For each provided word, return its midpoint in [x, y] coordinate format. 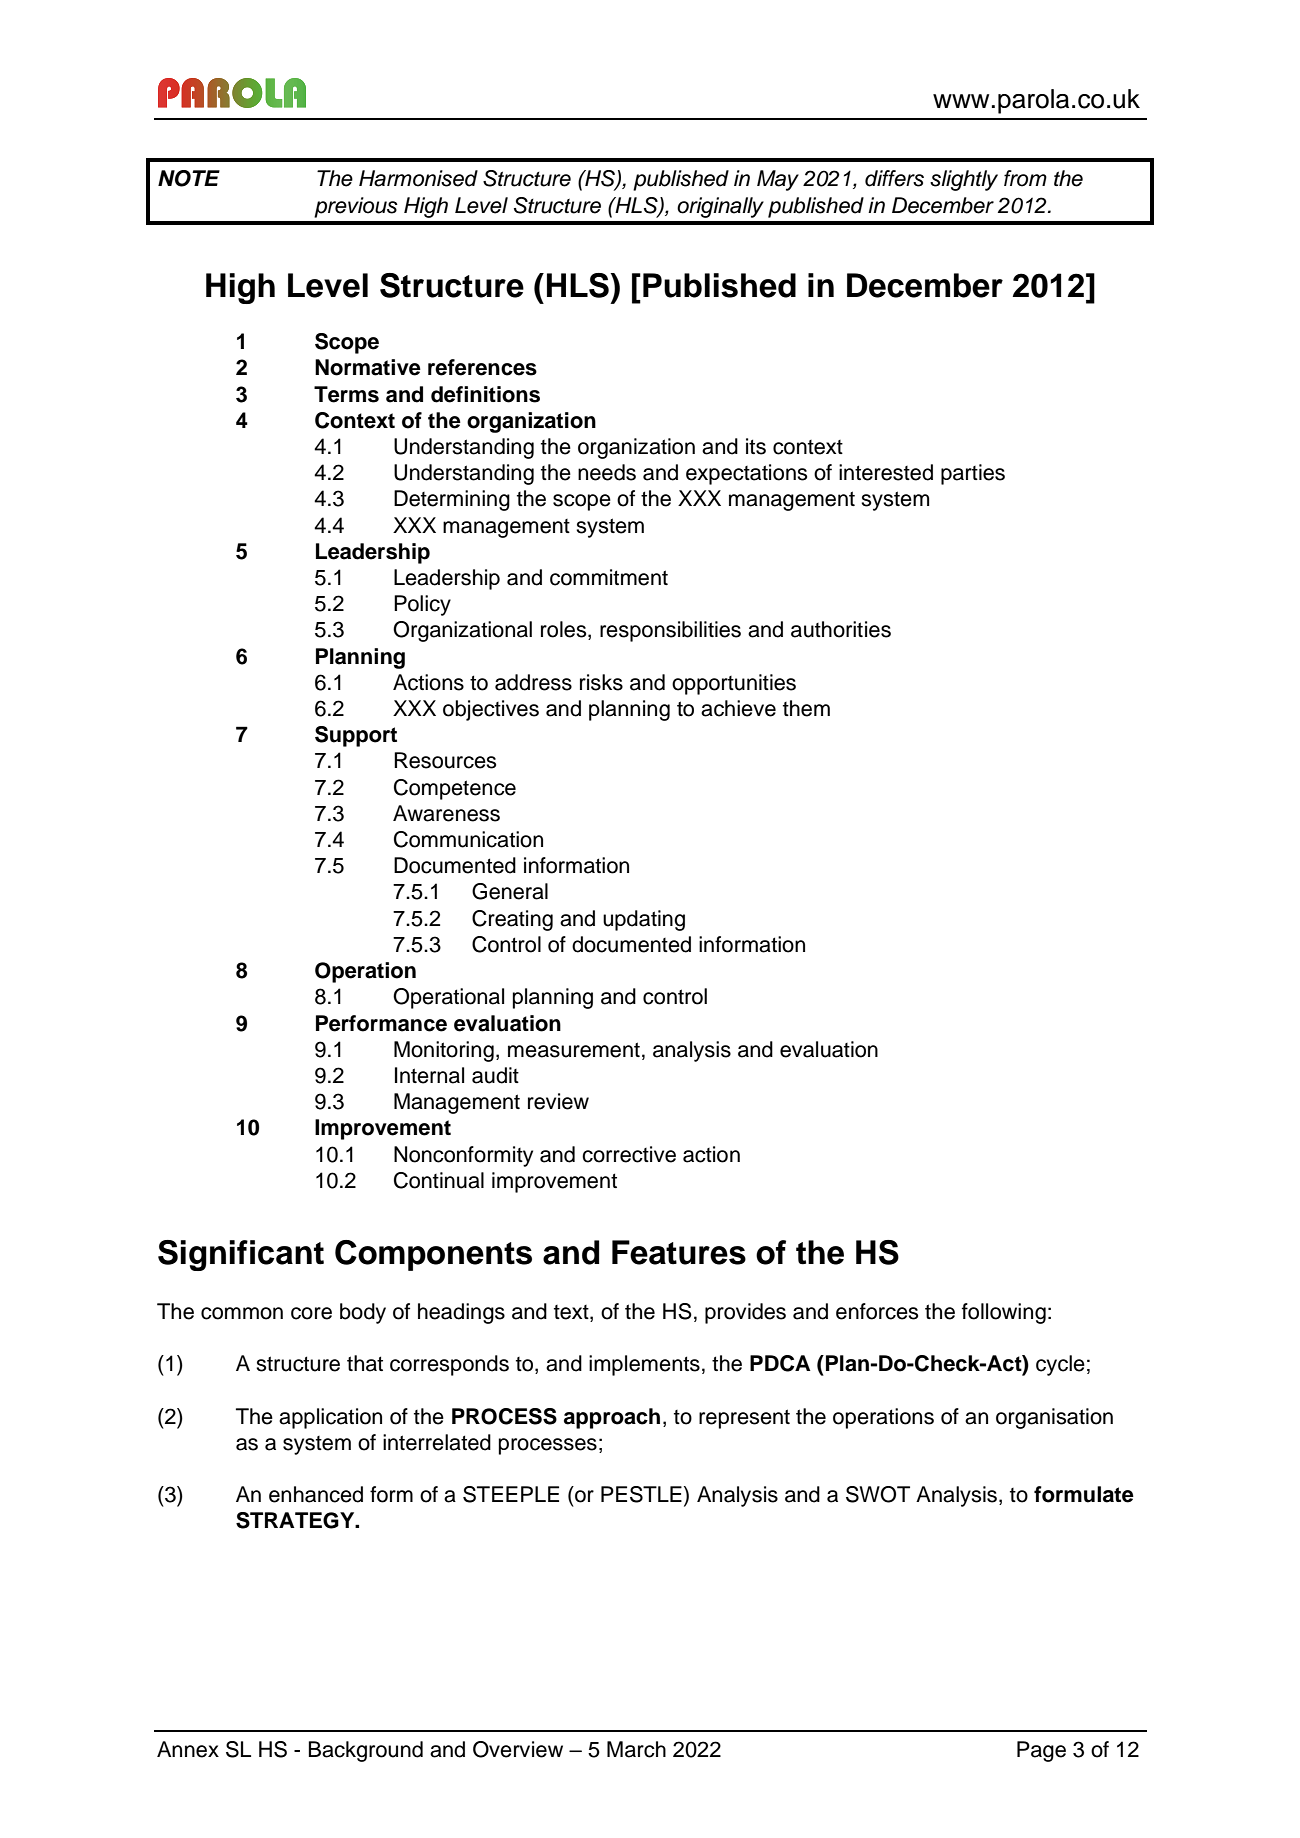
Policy [422, 605]
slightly [964, 180]
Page [1041, 1751]
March [636, 1749]
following [1004, 1313]
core [311, 1313]
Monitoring [444, 1051]
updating [644, 920]
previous [356, 207]
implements [644, 1365]
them [806, 708]
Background [366, 1751]
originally [720, 207]
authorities [841, 629]
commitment [609, 577]
